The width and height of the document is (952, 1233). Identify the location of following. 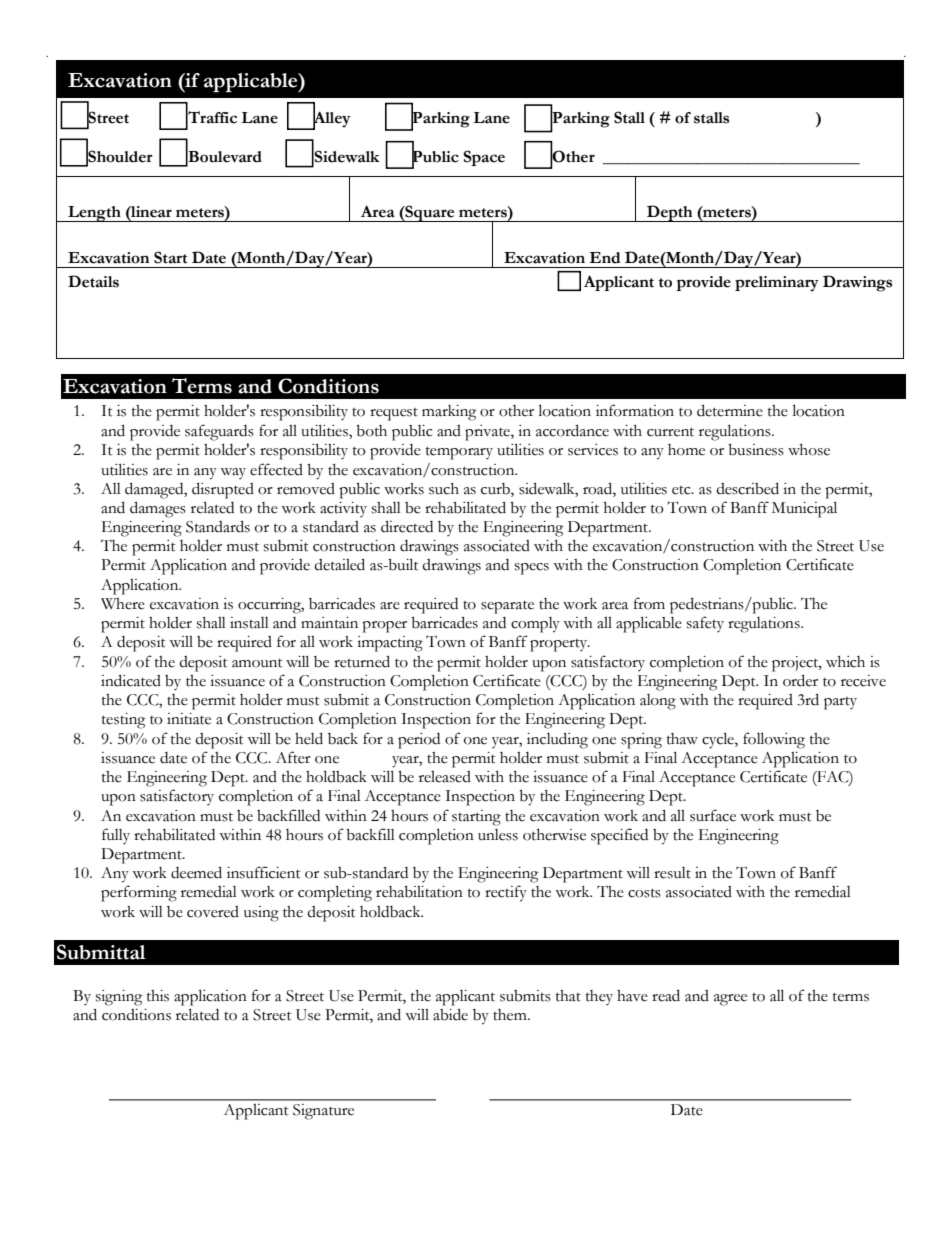
(774, 740).
